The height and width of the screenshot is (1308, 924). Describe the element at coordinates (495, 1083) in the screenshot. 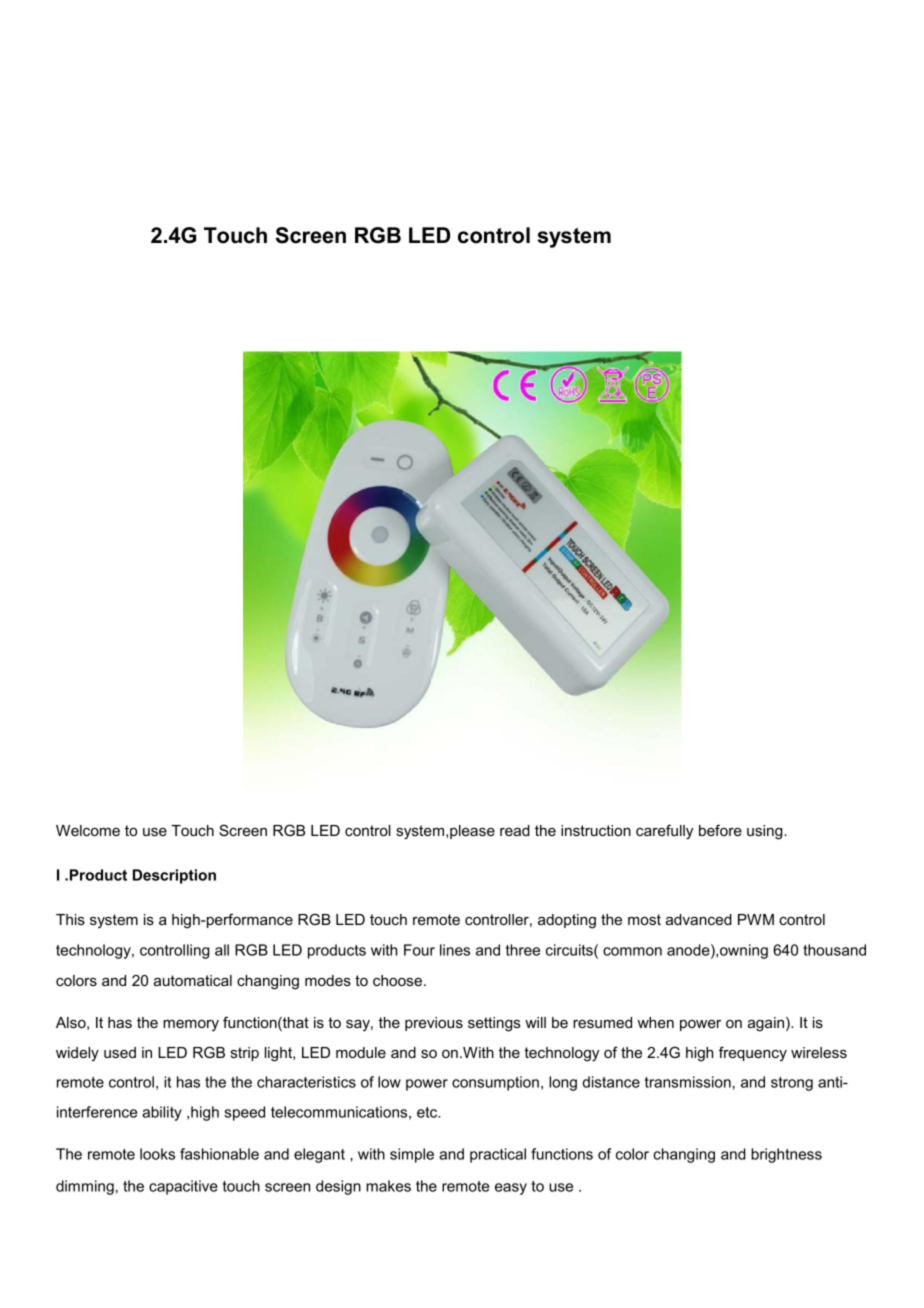

I see `consumption` at that location.
